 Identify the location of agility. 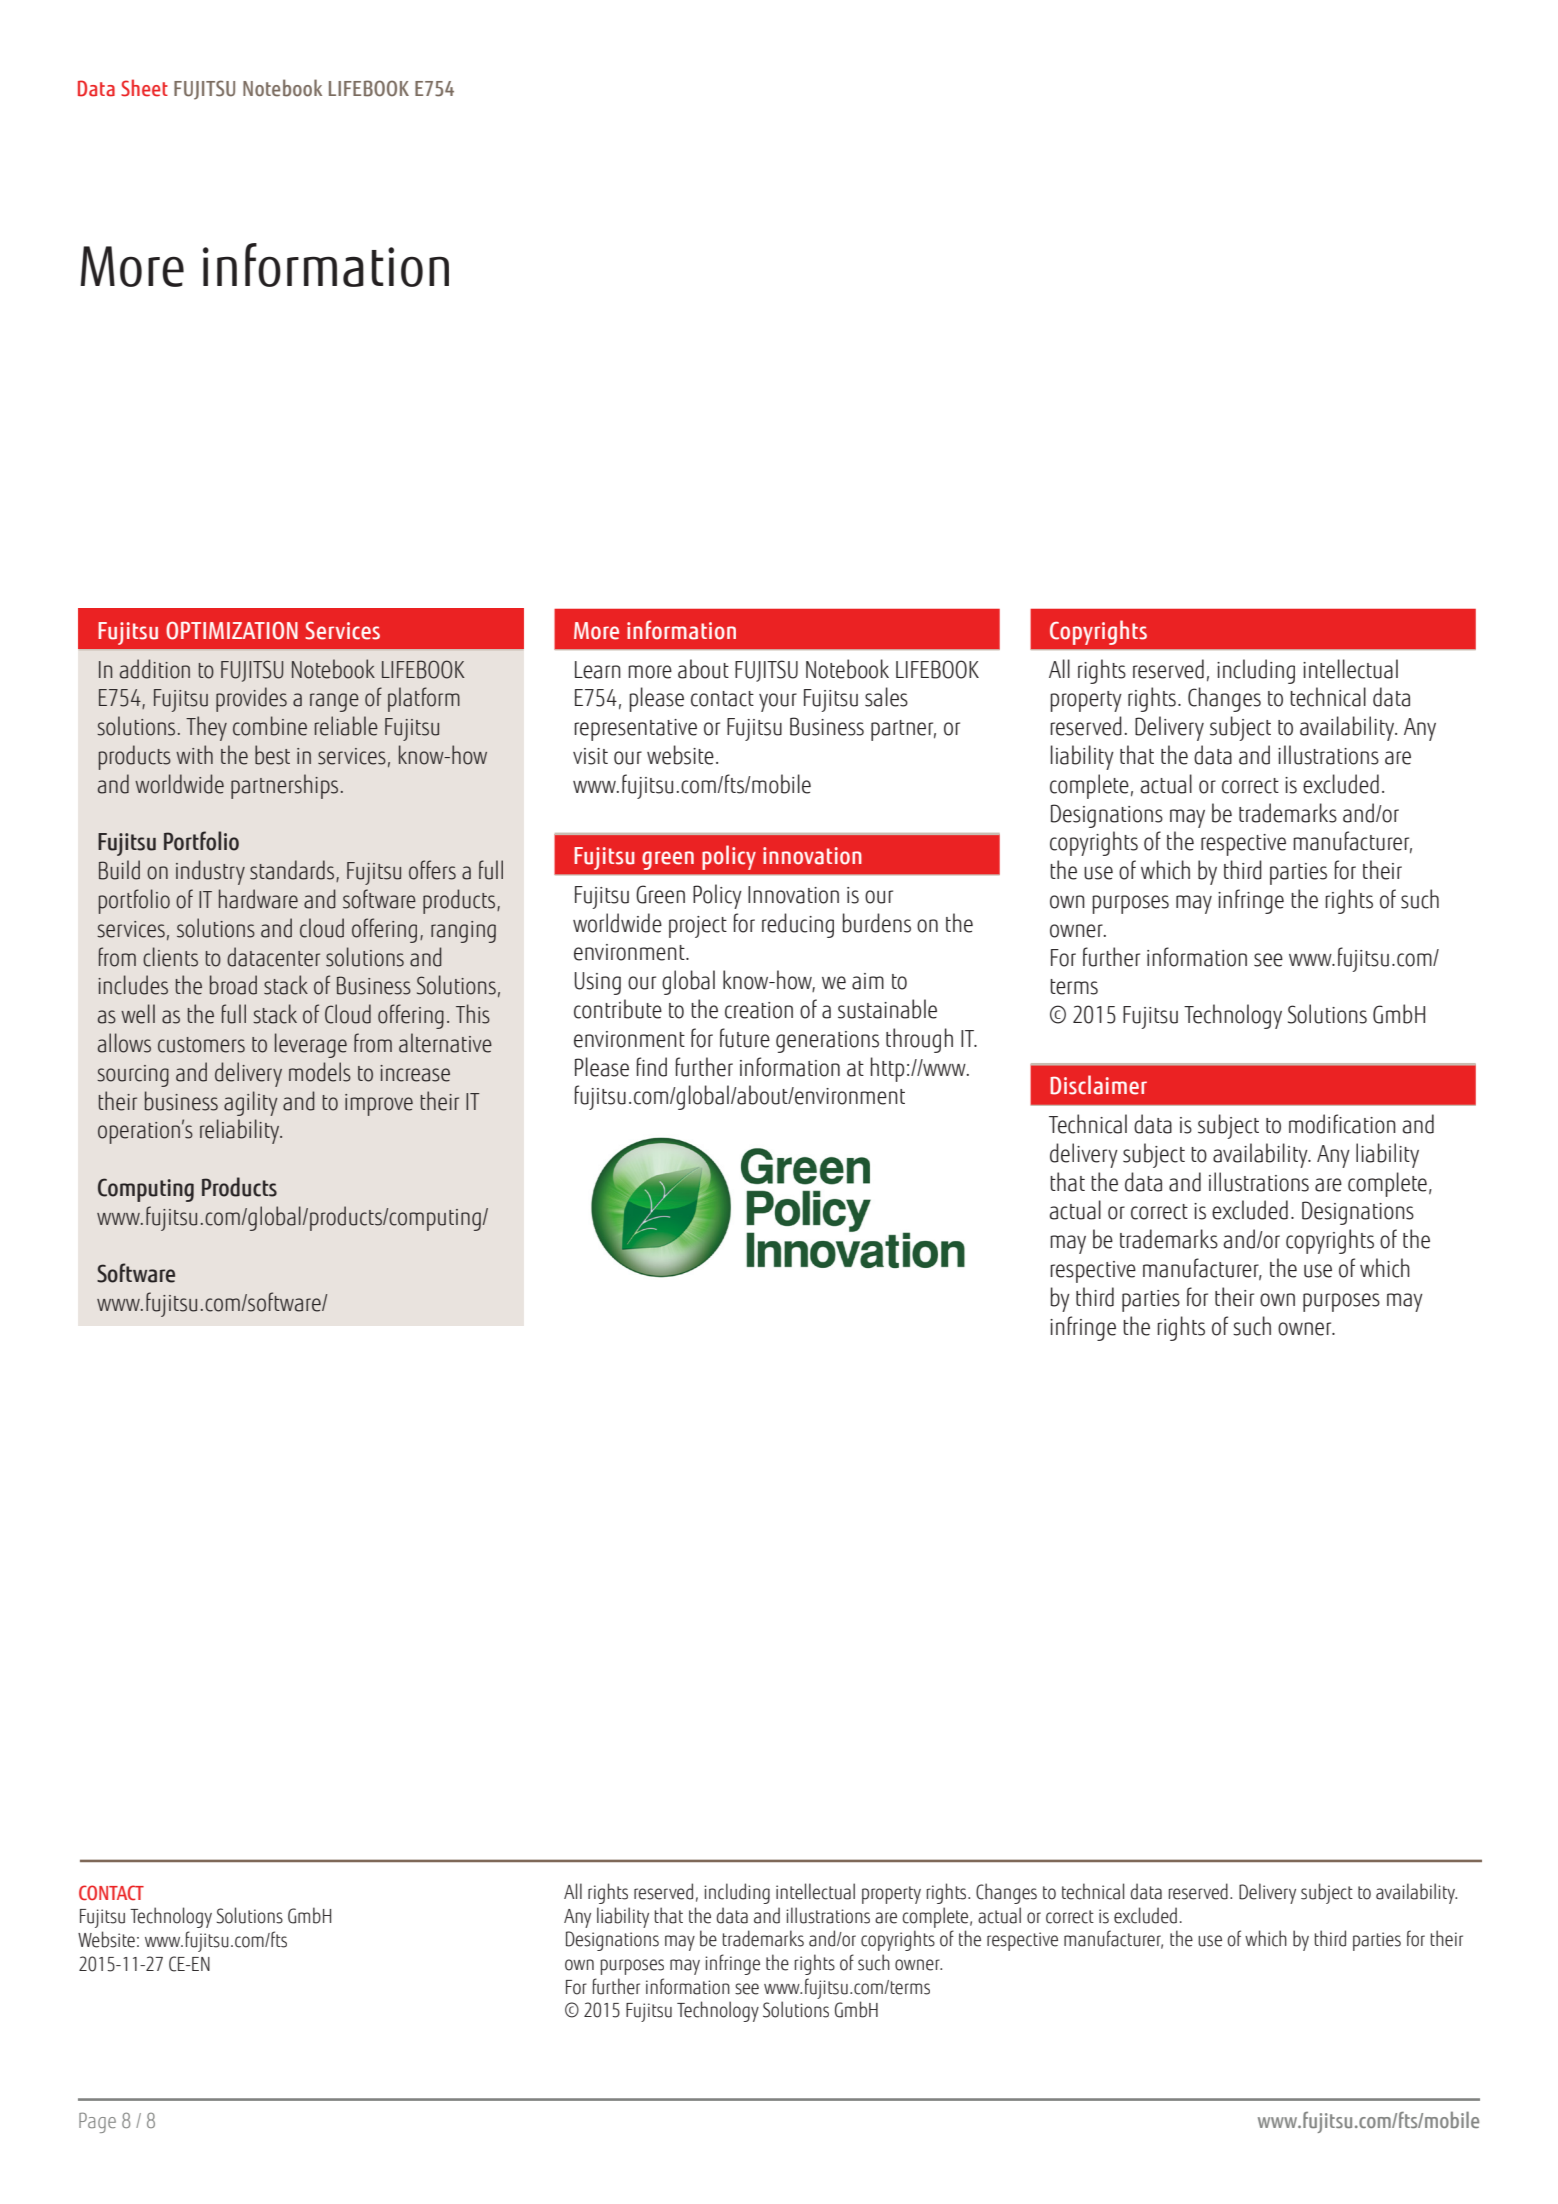
(251, 1103).
